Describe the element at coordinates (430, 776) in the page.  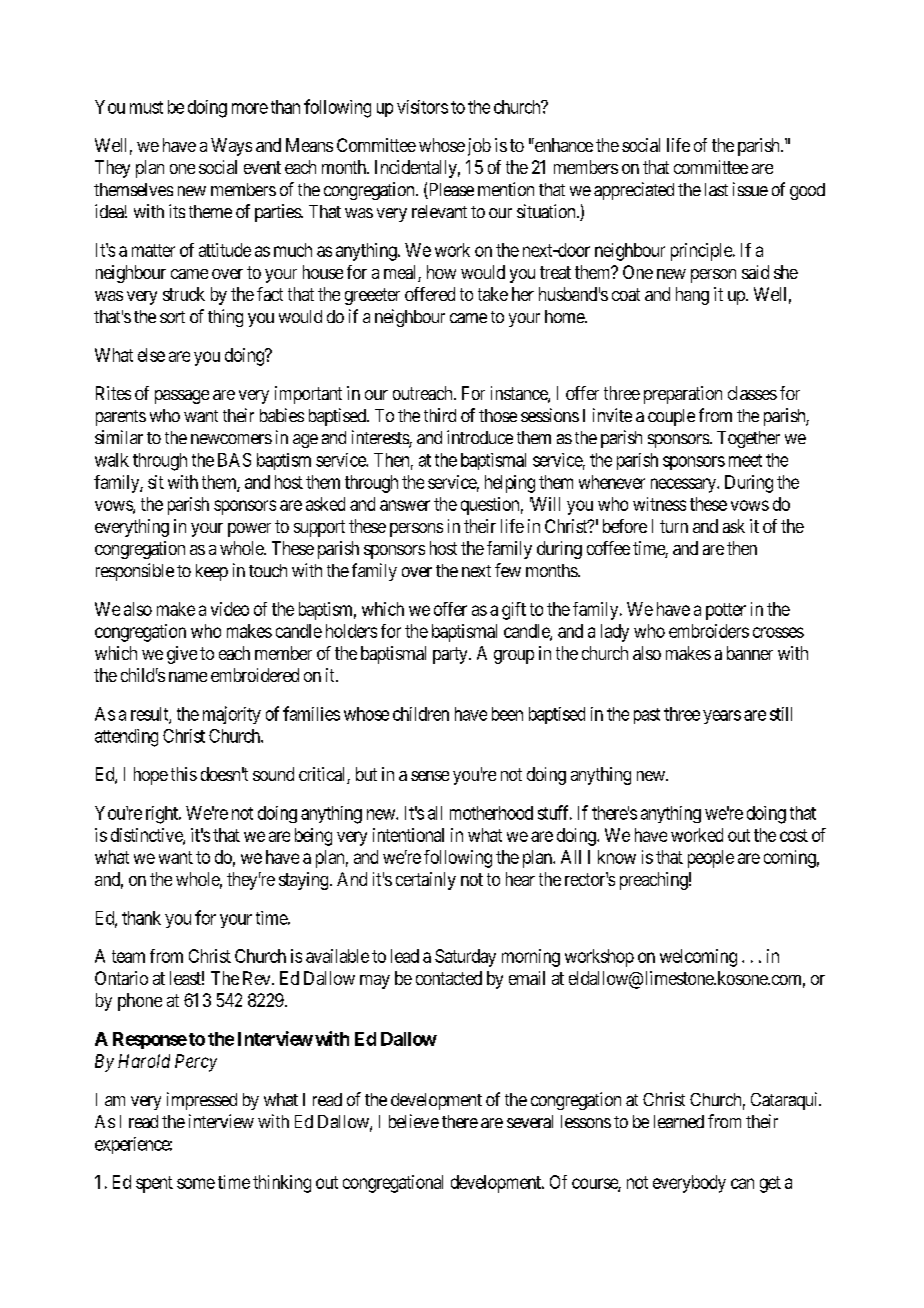
I see `sense` at that location.
